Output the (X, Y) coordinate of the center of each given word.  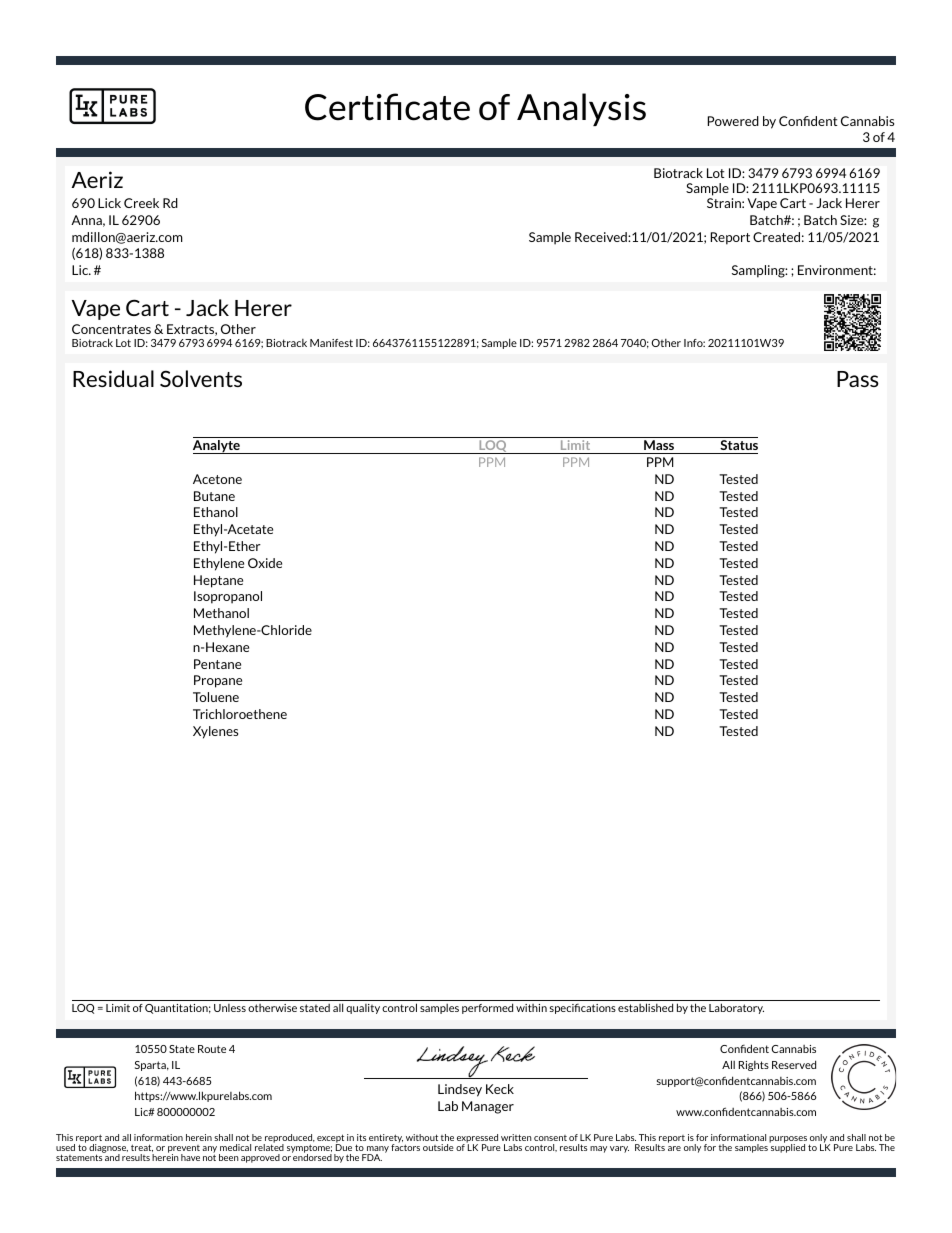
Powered (733, 121)
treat (142, 1148)
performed (487, 1008)
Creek (141, 203)
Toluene (216, 697)
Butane (214, 496)
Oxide (265, 563)
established (645, 1007)
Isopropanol (228, 597)
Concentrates (111, 329)
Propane (218, 681)
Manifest (331, 343)
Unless (230, 1008)
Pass (858, 379)
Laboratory (736, 1008)
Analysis (581, 109)
